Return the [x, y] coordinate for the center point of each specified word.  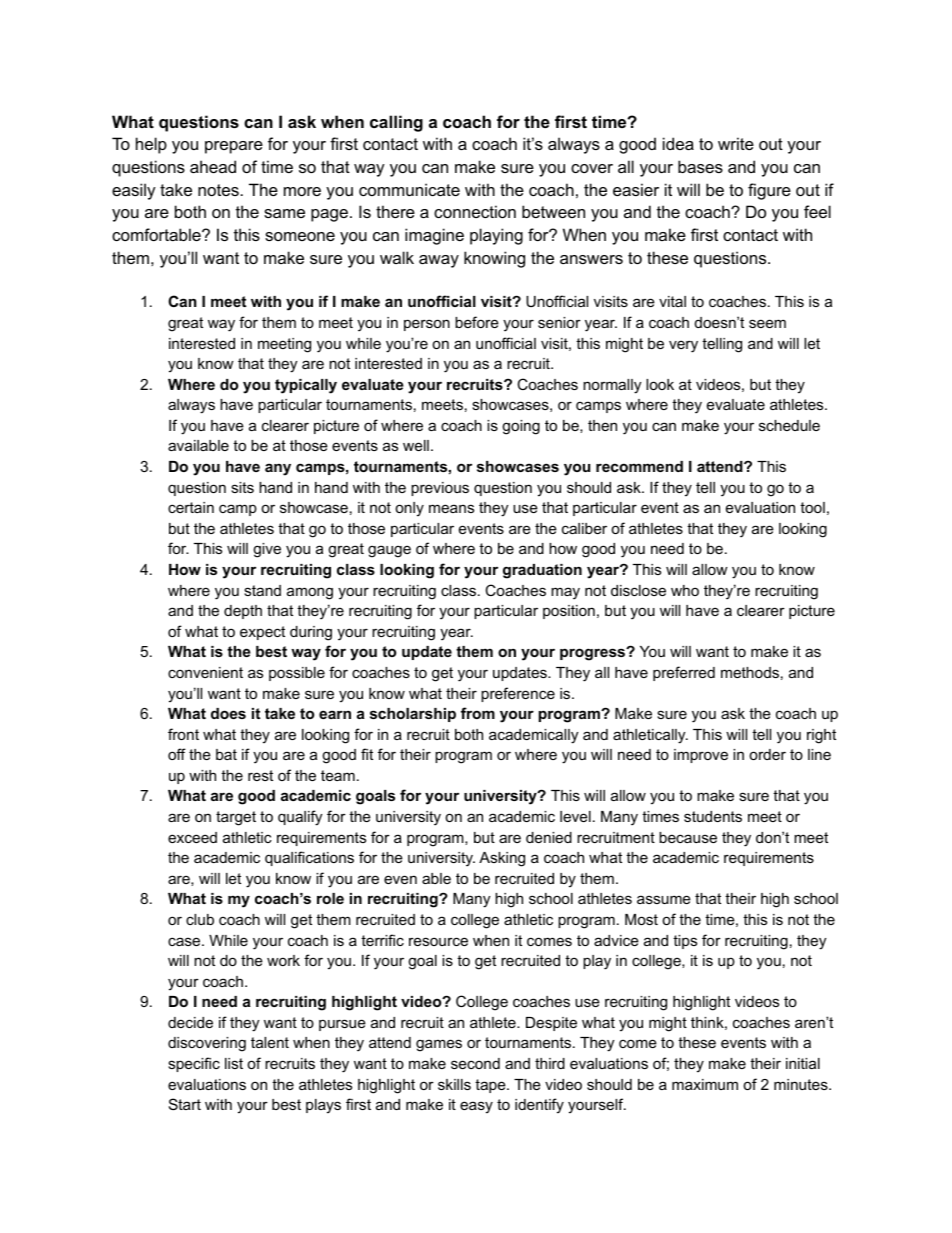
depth [243, 612]
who [685, 590]
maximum [705, 1084]
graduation [542, 571]
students [713, 816]
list [234, 1063]
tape [491, 1086]
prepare [234, 147]
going [521, 427]
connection [475, 211]
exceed [192, 837]
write [736, 143]
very [683, 346]
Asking [502, 859]
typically [306, 386]
